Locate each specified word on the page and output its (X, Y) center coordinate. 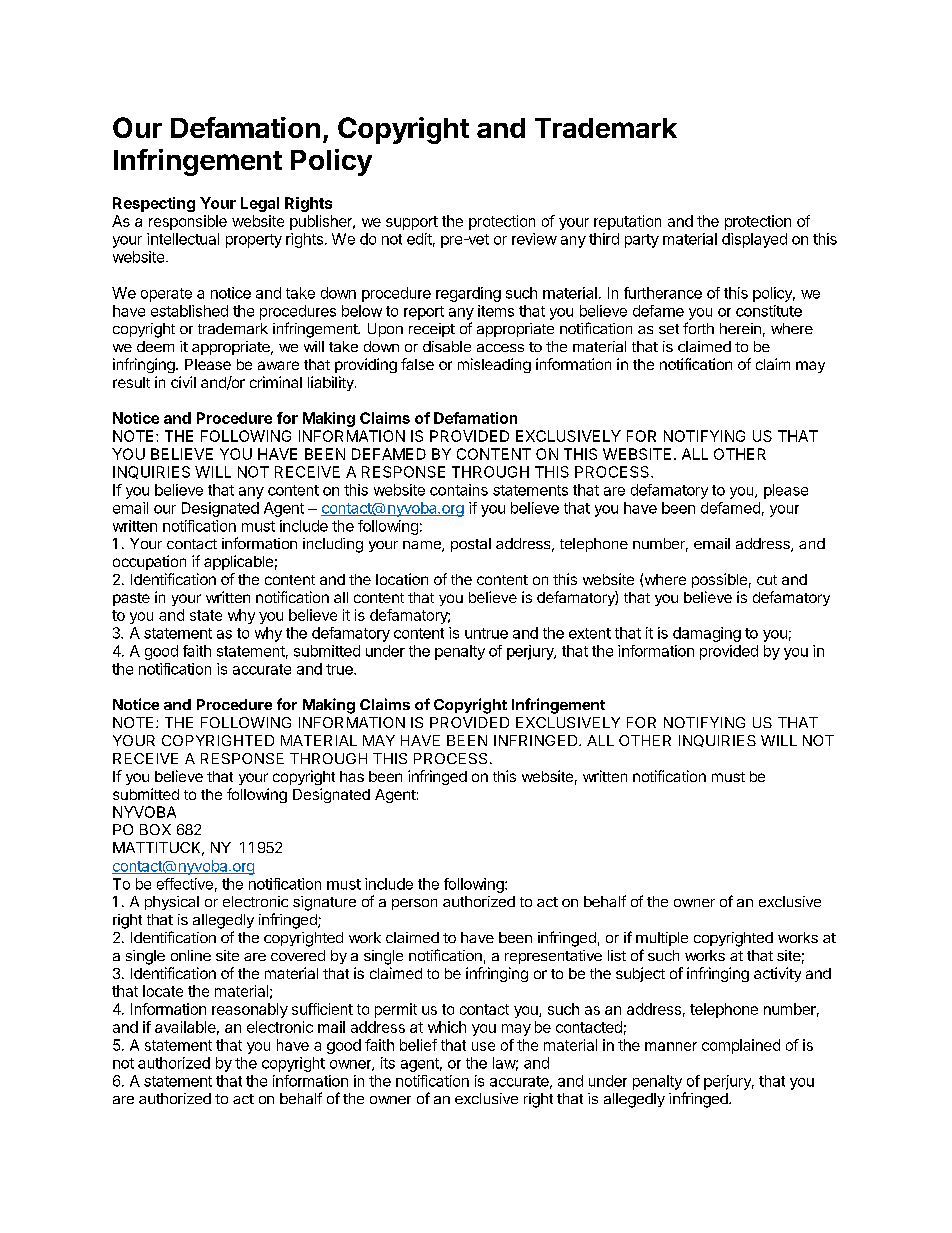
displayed (754, 240)
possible (719, 580)
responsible (188, 222)
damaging (707, 634)
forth (698, 328)
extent (590, 633)
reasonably (250, 1010)
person (414, 904)
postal (471, 545)
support (412, 223)
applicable (238, 562)
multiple (662, 939)
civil (183, 382)
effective (185, 884)
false (417, 364)
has (352, 776)
